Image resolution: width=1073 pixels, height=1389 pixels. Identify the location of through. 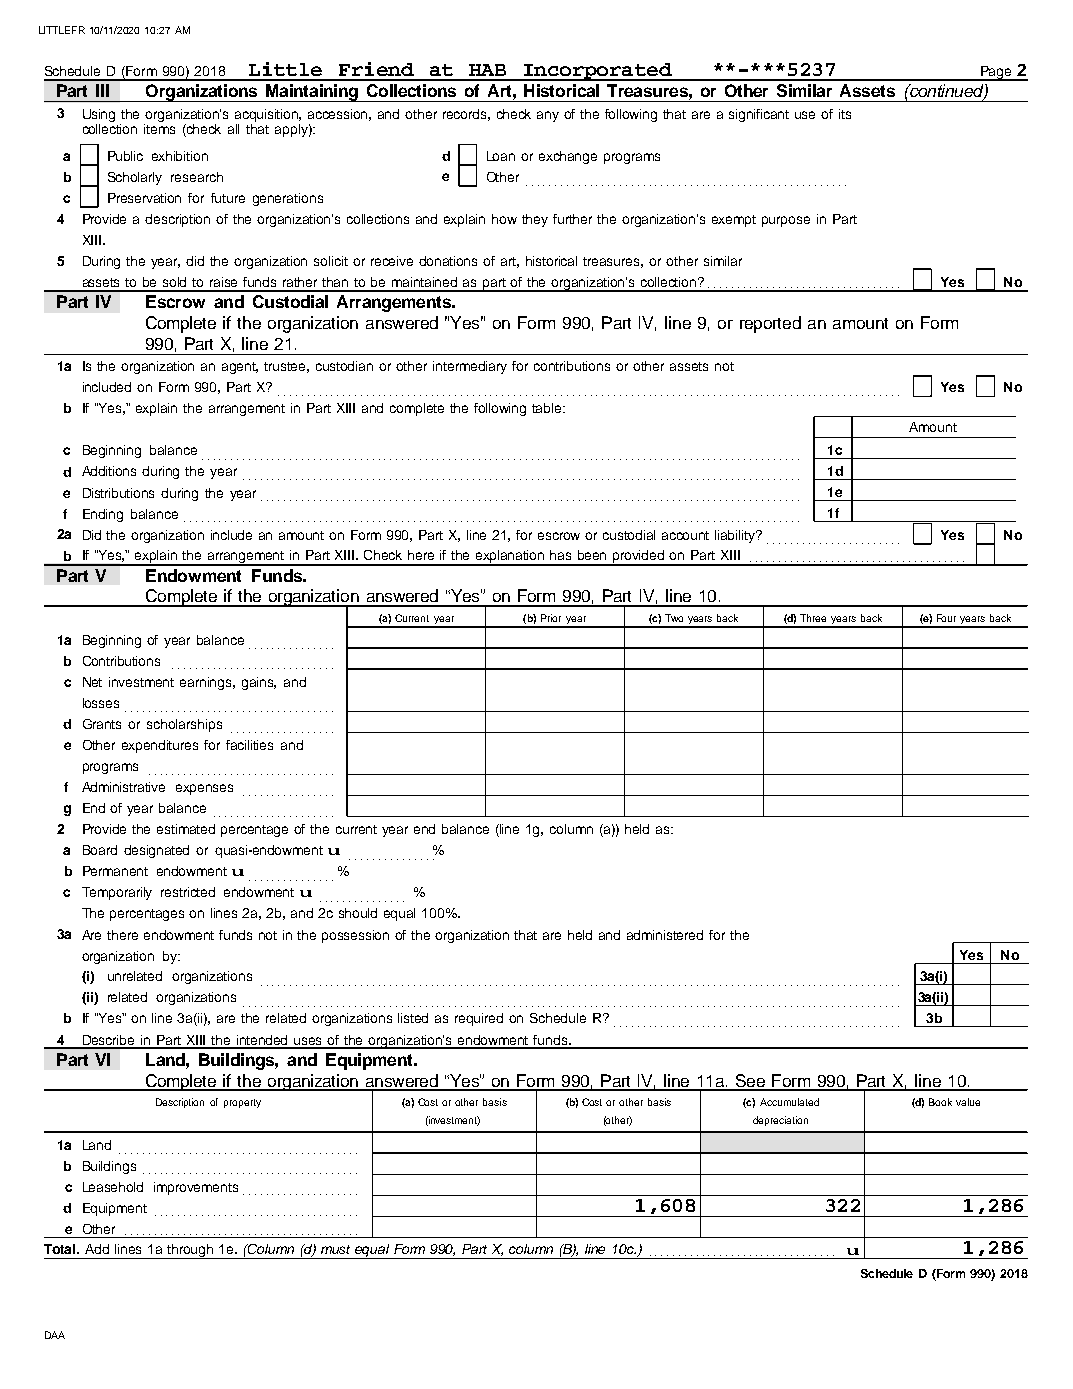
(191, 1251).
